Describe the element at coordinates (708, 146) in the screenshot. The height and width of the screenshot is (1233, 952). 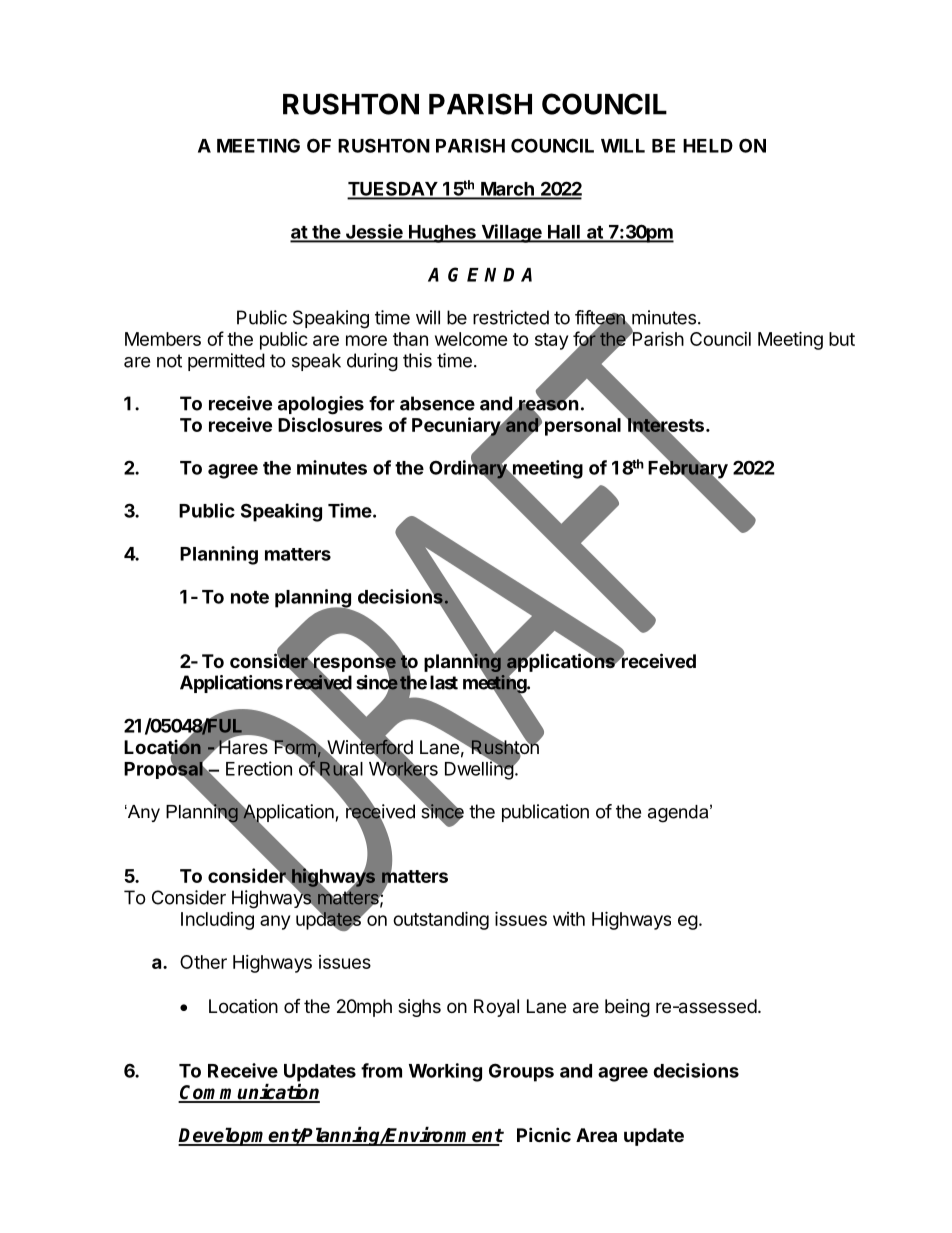
I see `HELD` at that location.
